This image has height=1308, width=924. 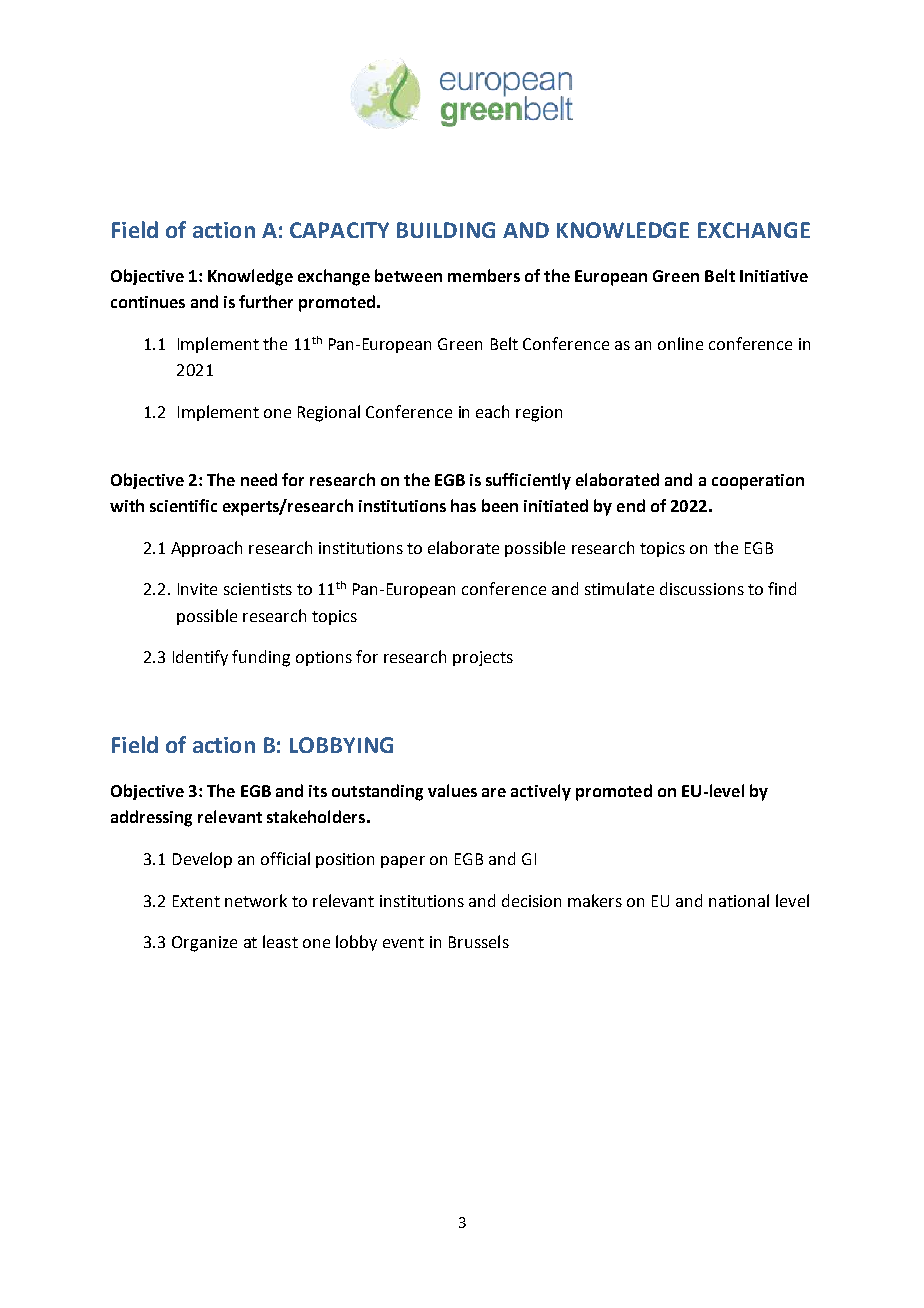 I want to click on Initiative, so click(x=774, y=276).
